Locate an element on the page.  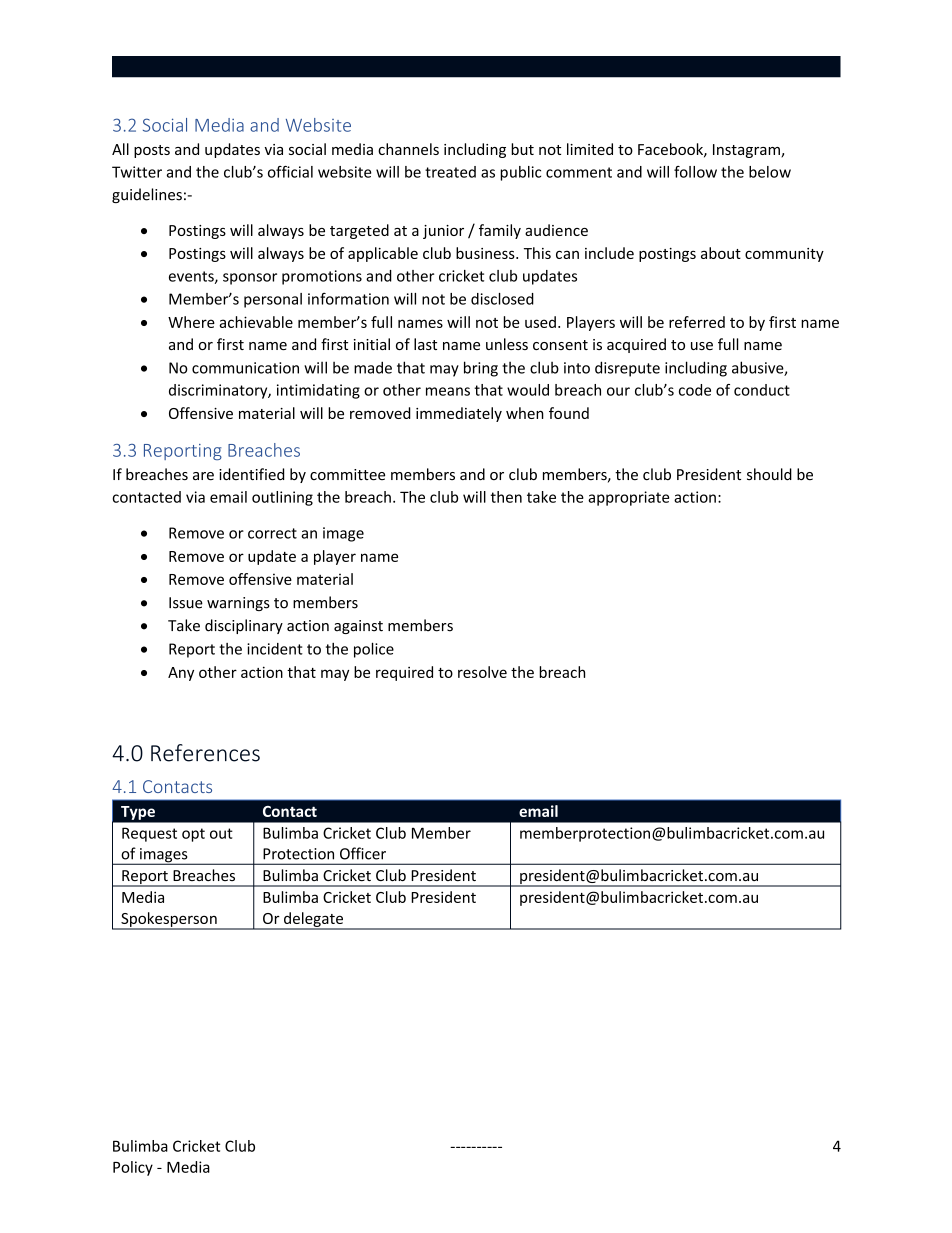
opt is located at coordinates (193, 835).
